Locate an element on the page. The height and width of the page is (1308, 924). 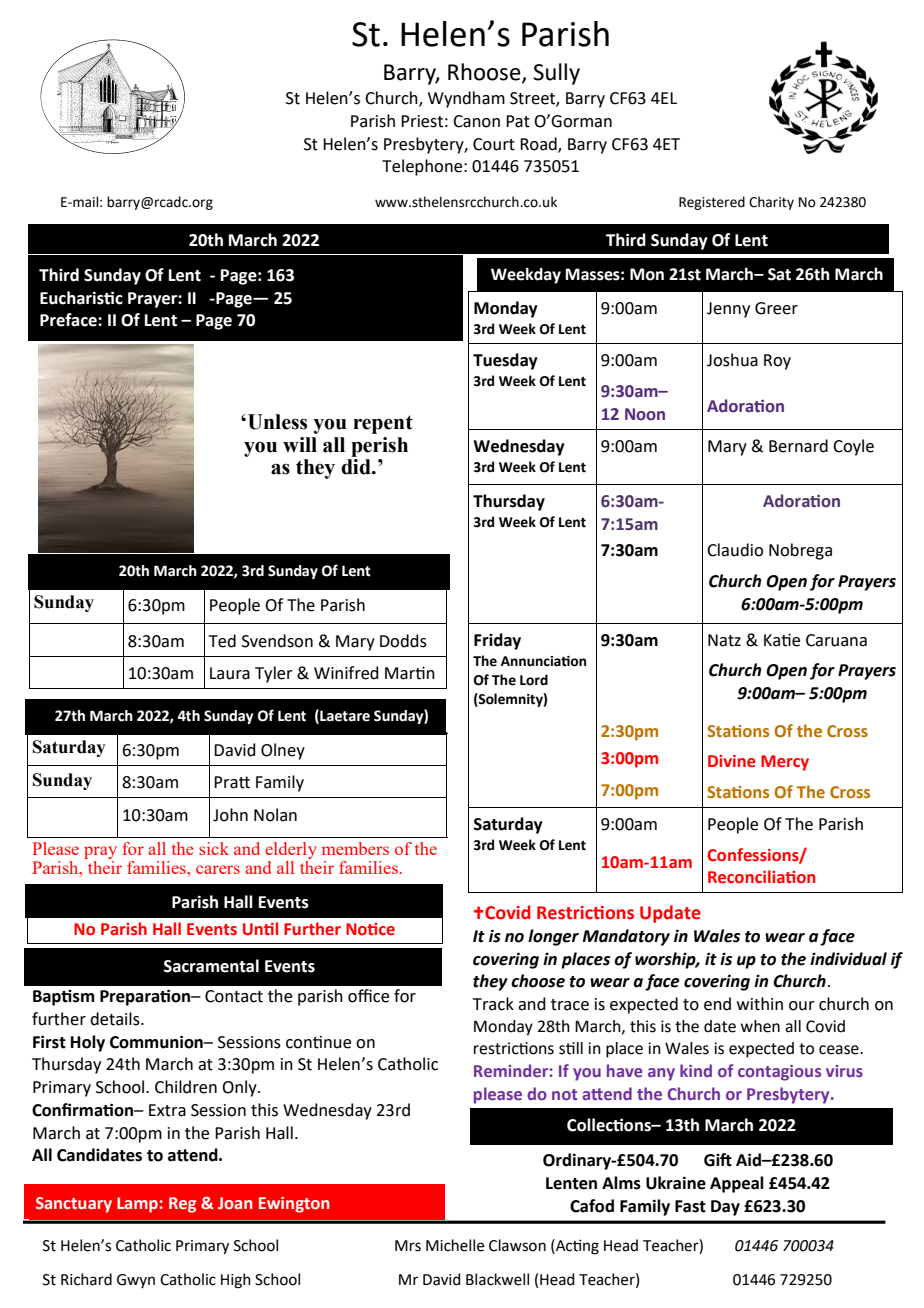
Unless is located at coordinates (277, 422).
